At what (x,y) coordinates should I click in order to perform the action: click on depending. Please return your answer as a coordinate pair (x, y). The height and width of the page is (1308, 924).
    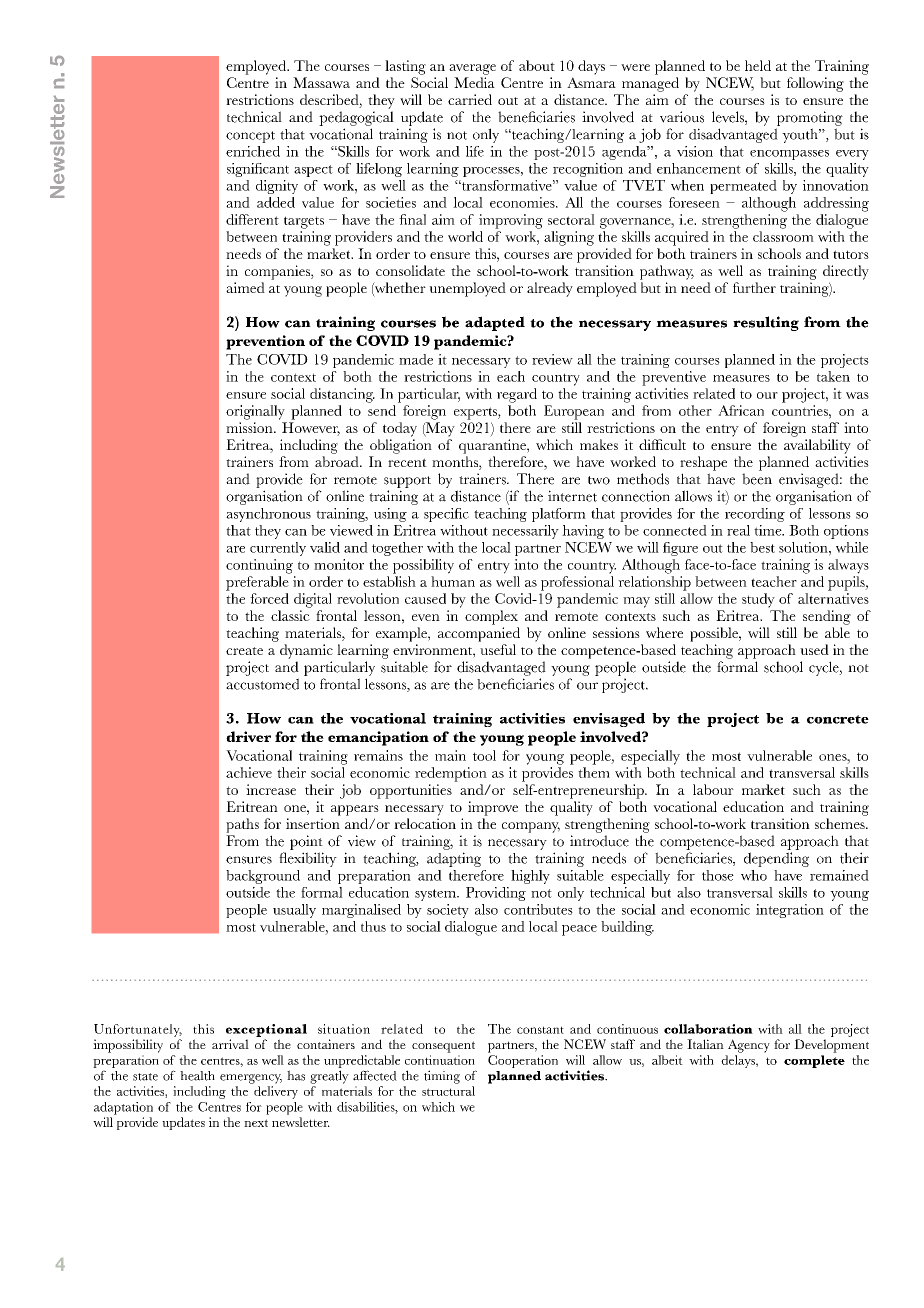
    Looking at the image, I should click on (776, 859).
